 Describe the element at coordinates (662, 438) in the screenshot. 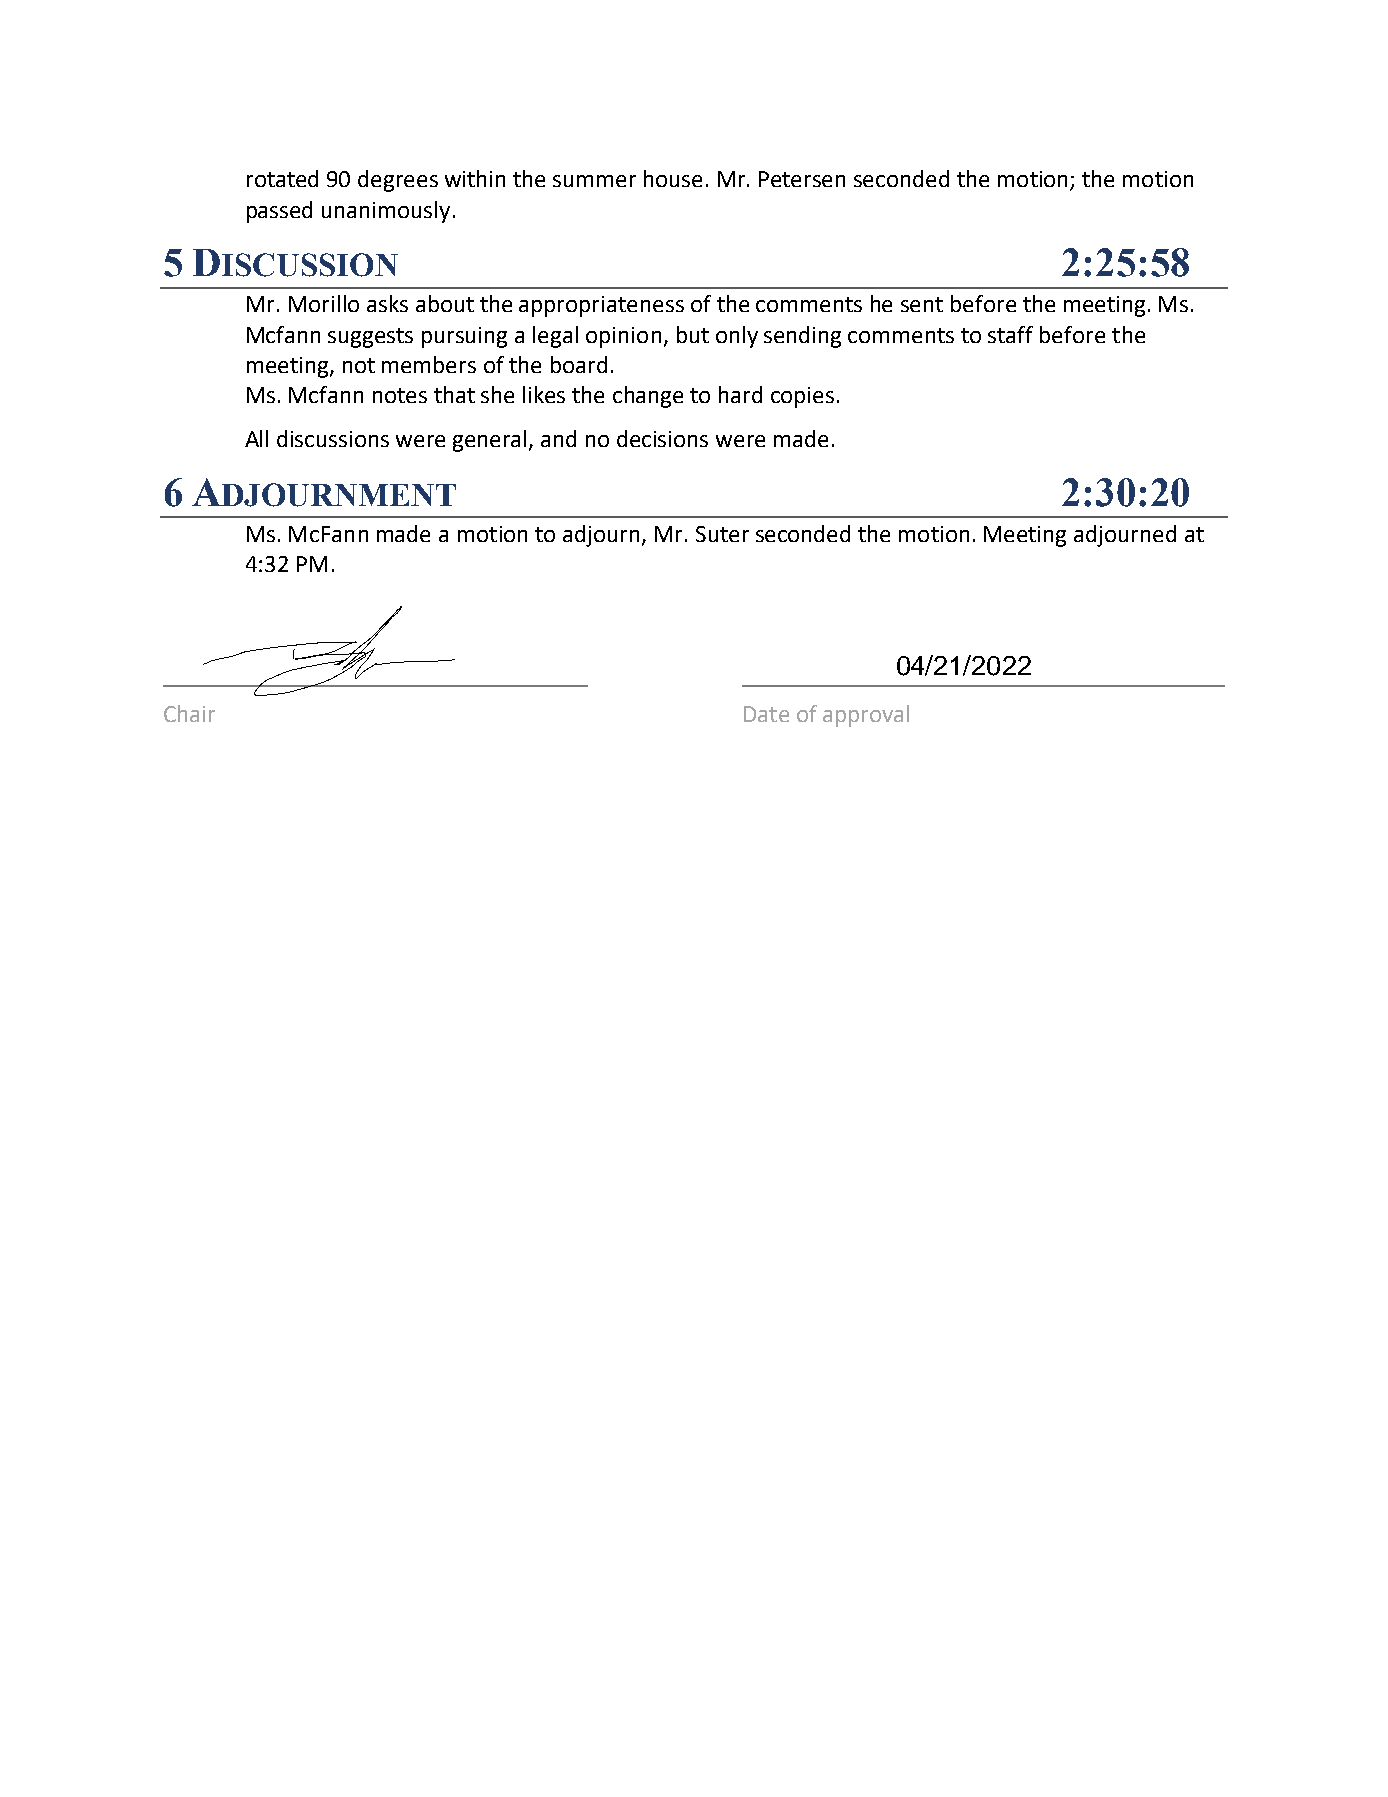

I see `decisions` at that location.
